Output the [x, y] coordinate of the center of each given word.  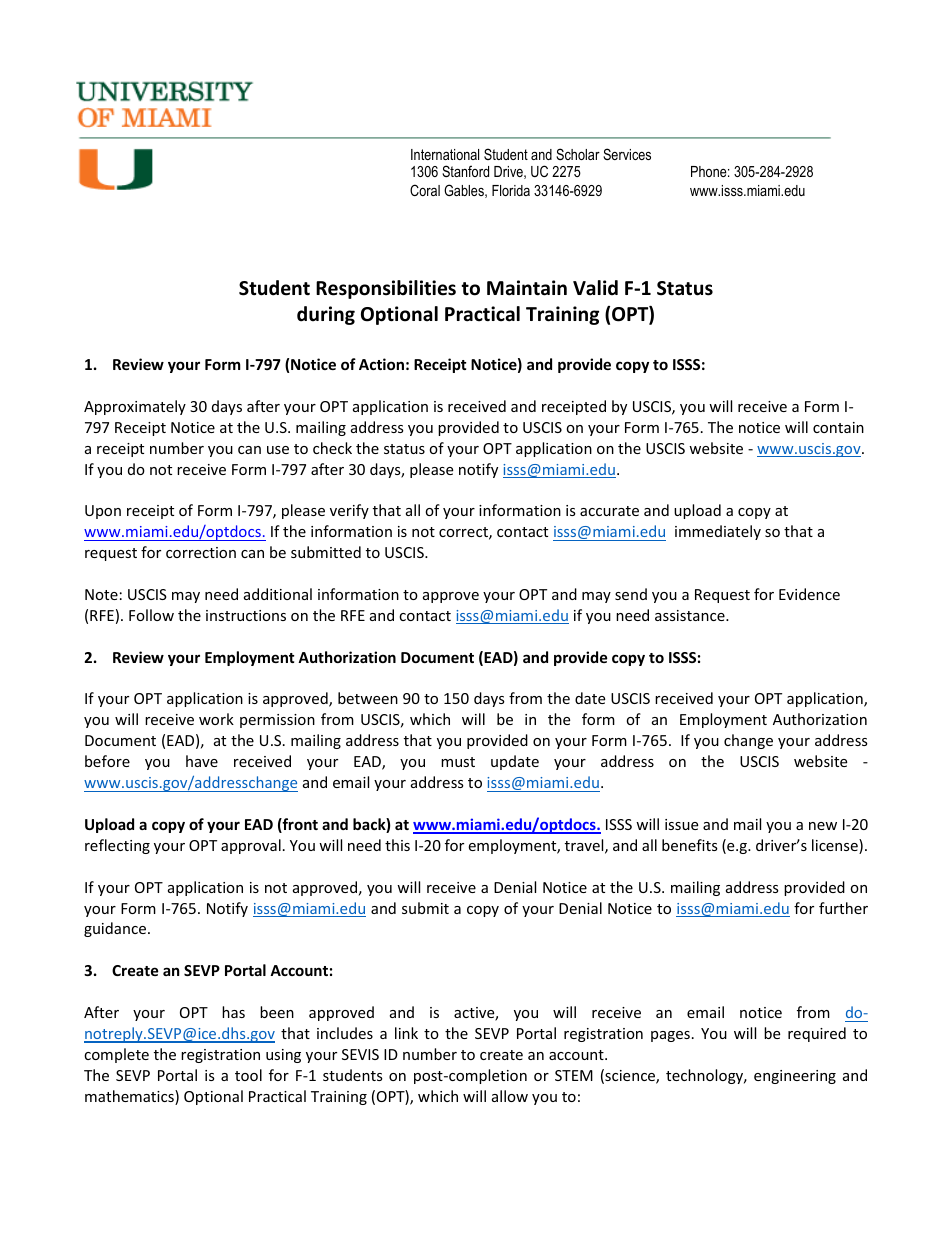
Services [627, 154]
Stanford [465, 171]
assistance [691, 615]
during [326, 315]
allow [510, 1096]
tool [248, 1075]
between [368, 698]
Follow [151, 615]
